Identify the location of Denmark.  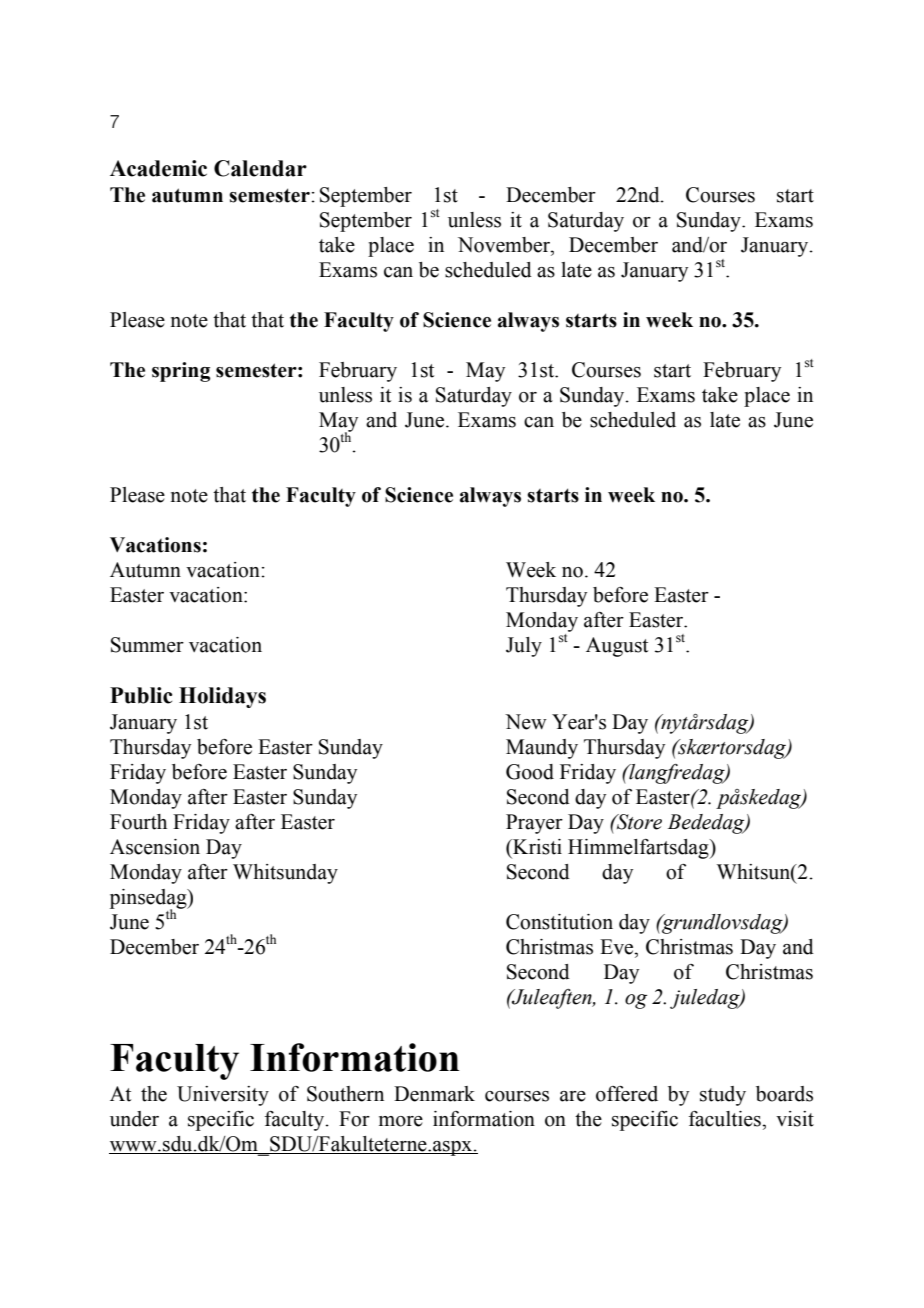
(434, 1094).
